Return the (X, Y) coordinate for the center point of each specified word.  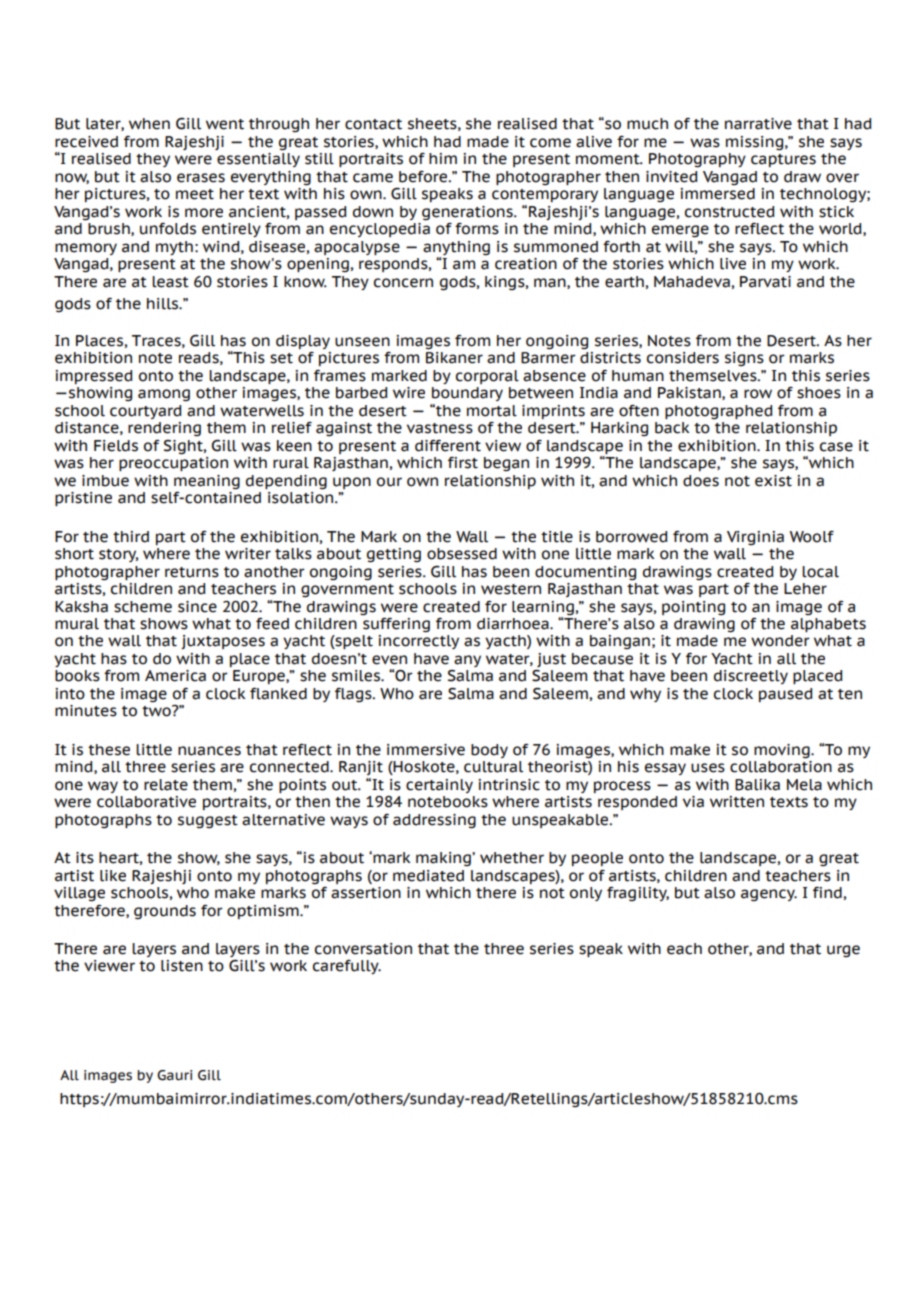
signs (744, 359)
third (131, 537)
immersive (426, 750)
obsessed (462, 554)
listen (182, 966)
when (149, 124)
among (164, 395)
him (443, 158)
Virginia (755, 538)
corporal (487, 377)
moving (783, 751)
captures (783, 160)
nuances (209, 751)
